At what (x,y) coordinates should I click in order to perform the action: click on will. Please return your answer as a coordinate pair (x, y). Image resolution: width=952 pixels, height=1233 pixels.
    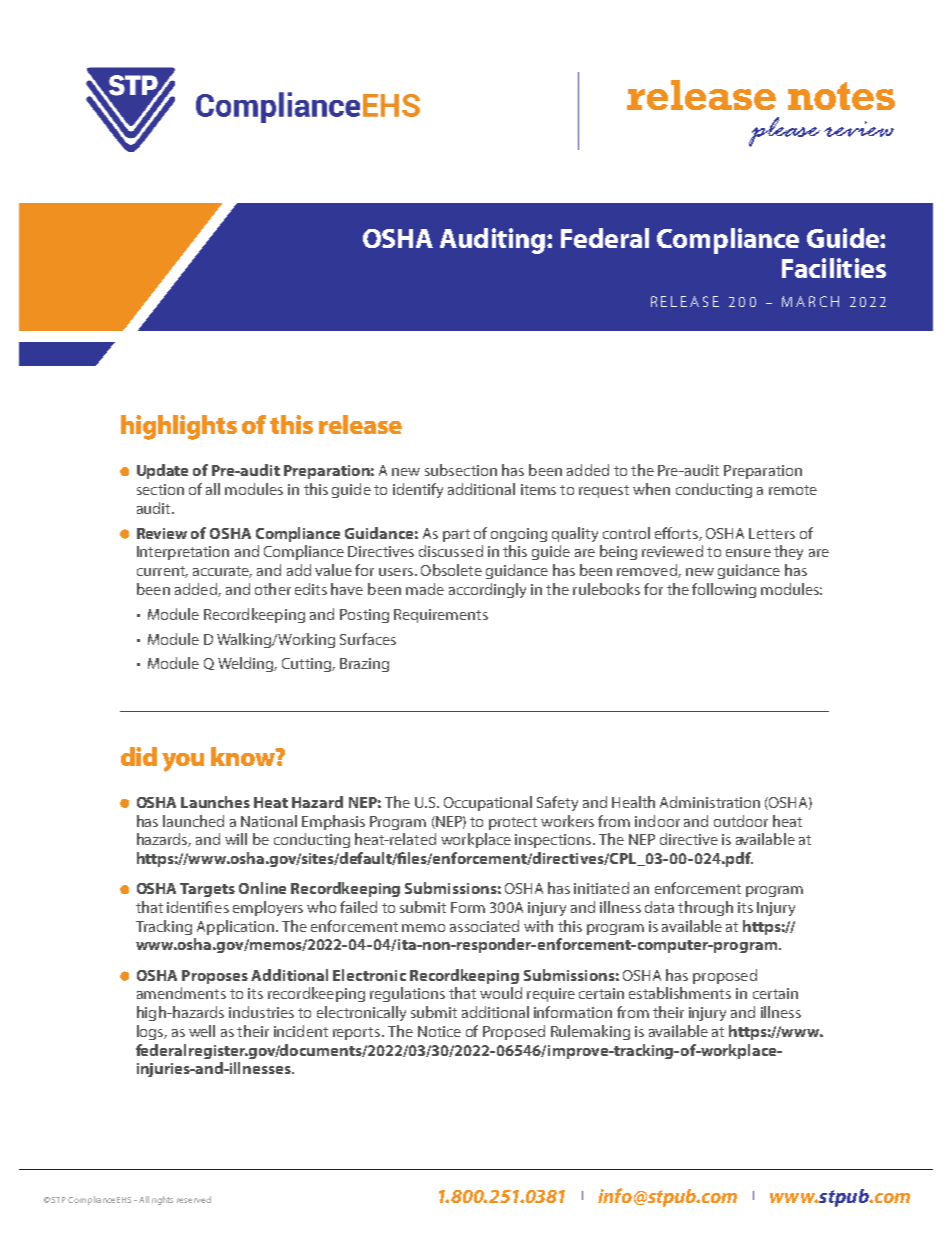
    Looking at the image, I should click on (236, 839).
